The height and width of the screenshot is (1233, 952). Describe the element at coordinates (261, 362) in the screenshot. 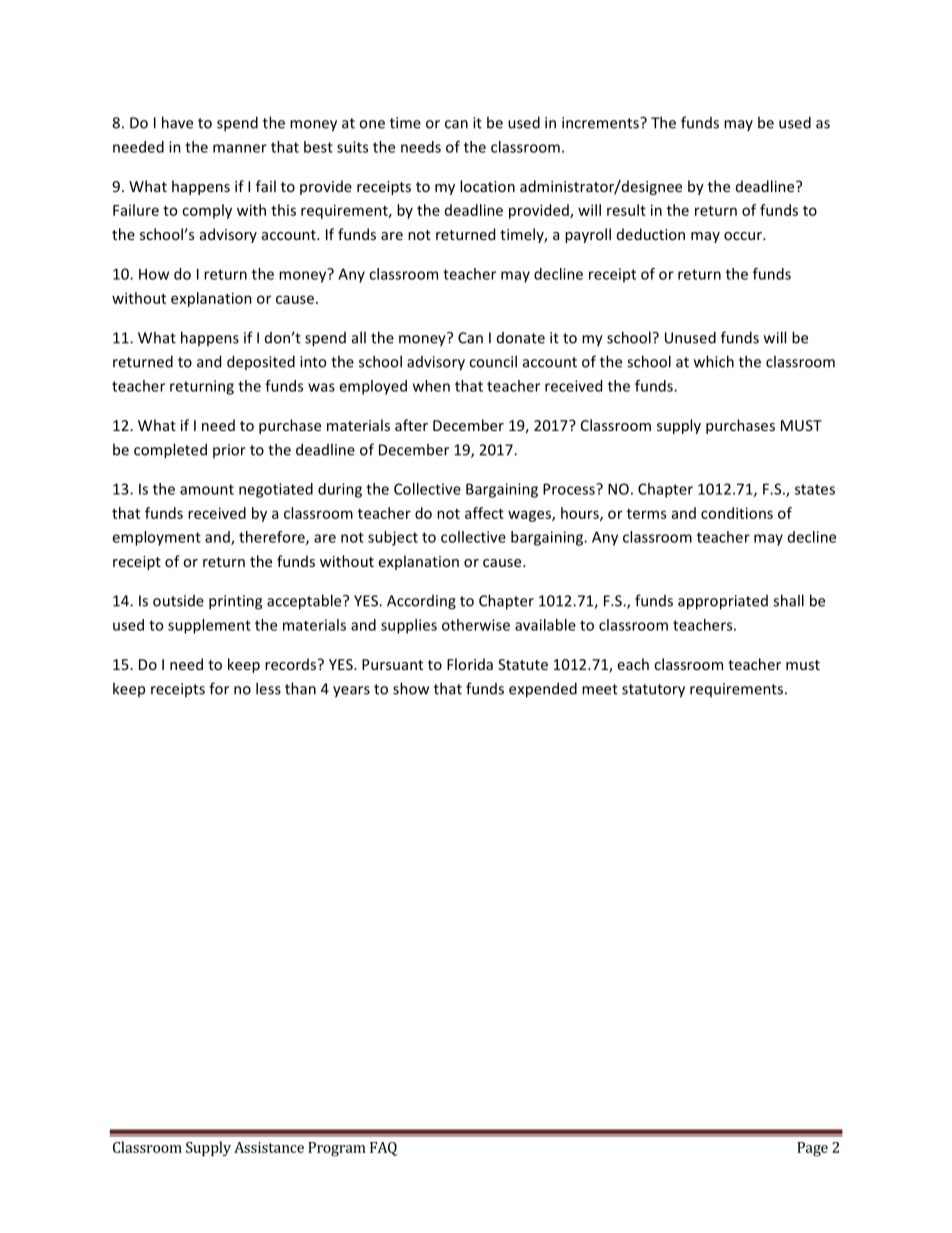

I see `deposited` at that location.
